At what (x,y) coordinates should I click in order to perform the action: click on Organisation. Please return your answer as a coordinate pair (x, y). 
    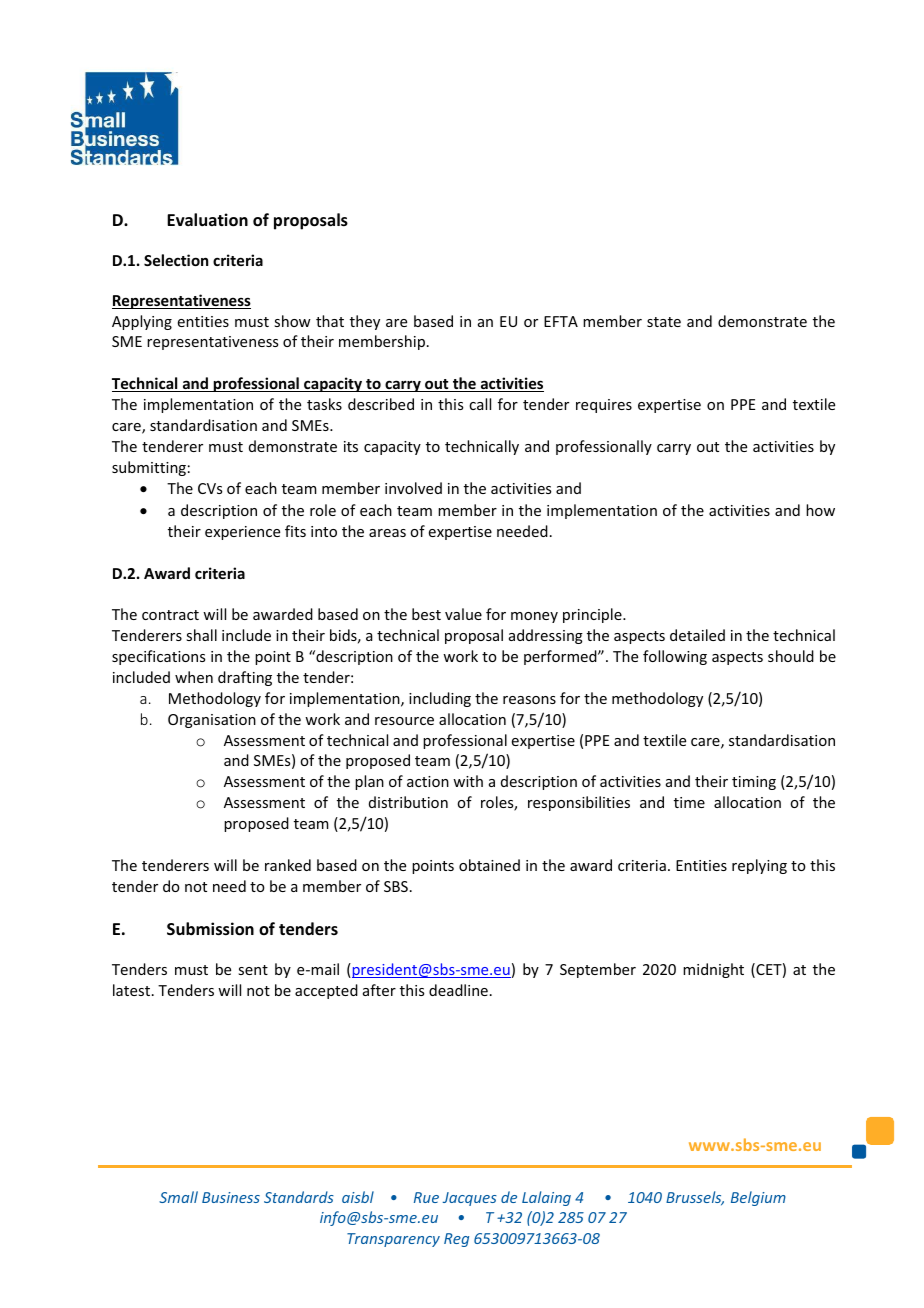
    Looking at the image, I should click on (212, 721).
